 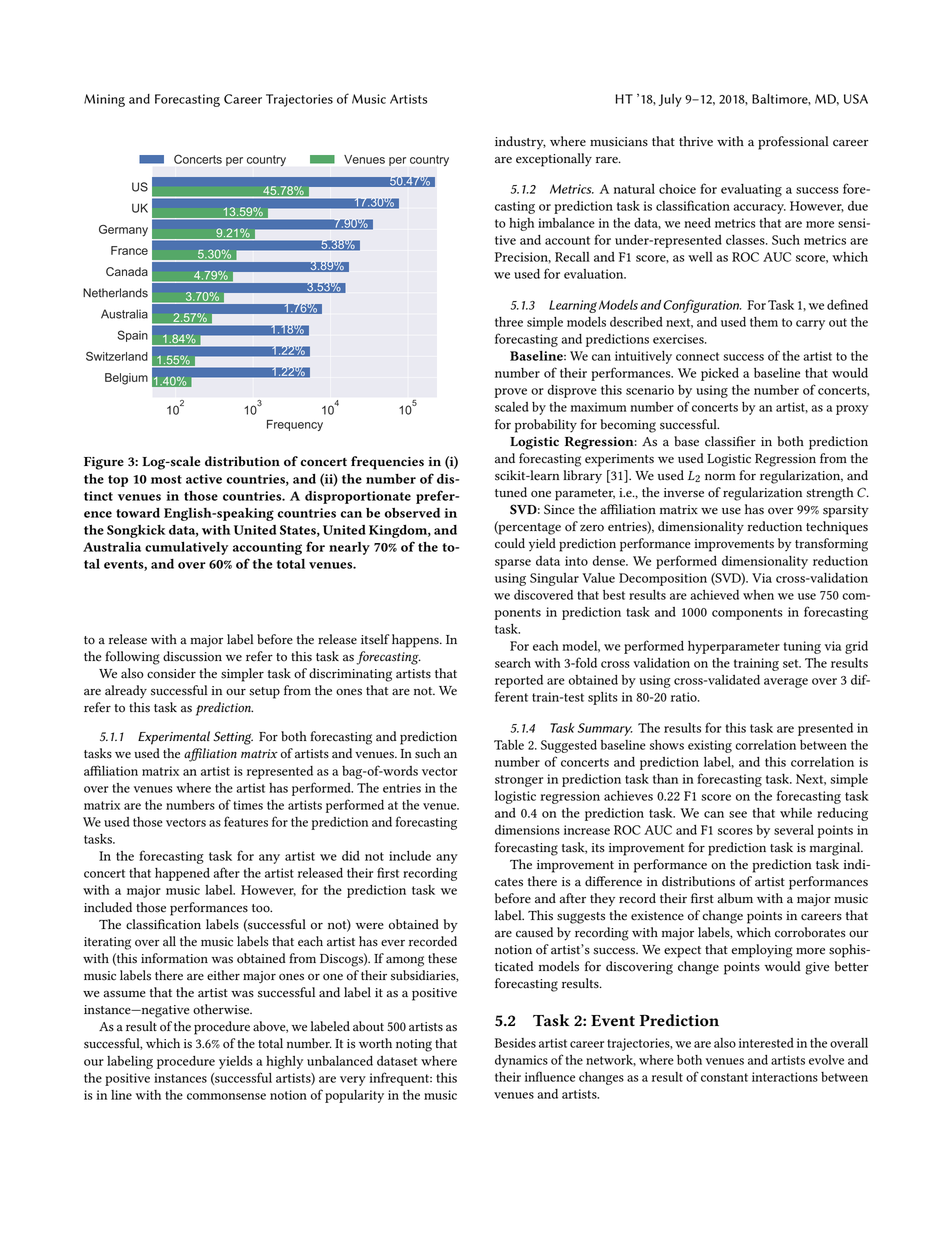 I want to click on when, so click(x=758, y=595).
